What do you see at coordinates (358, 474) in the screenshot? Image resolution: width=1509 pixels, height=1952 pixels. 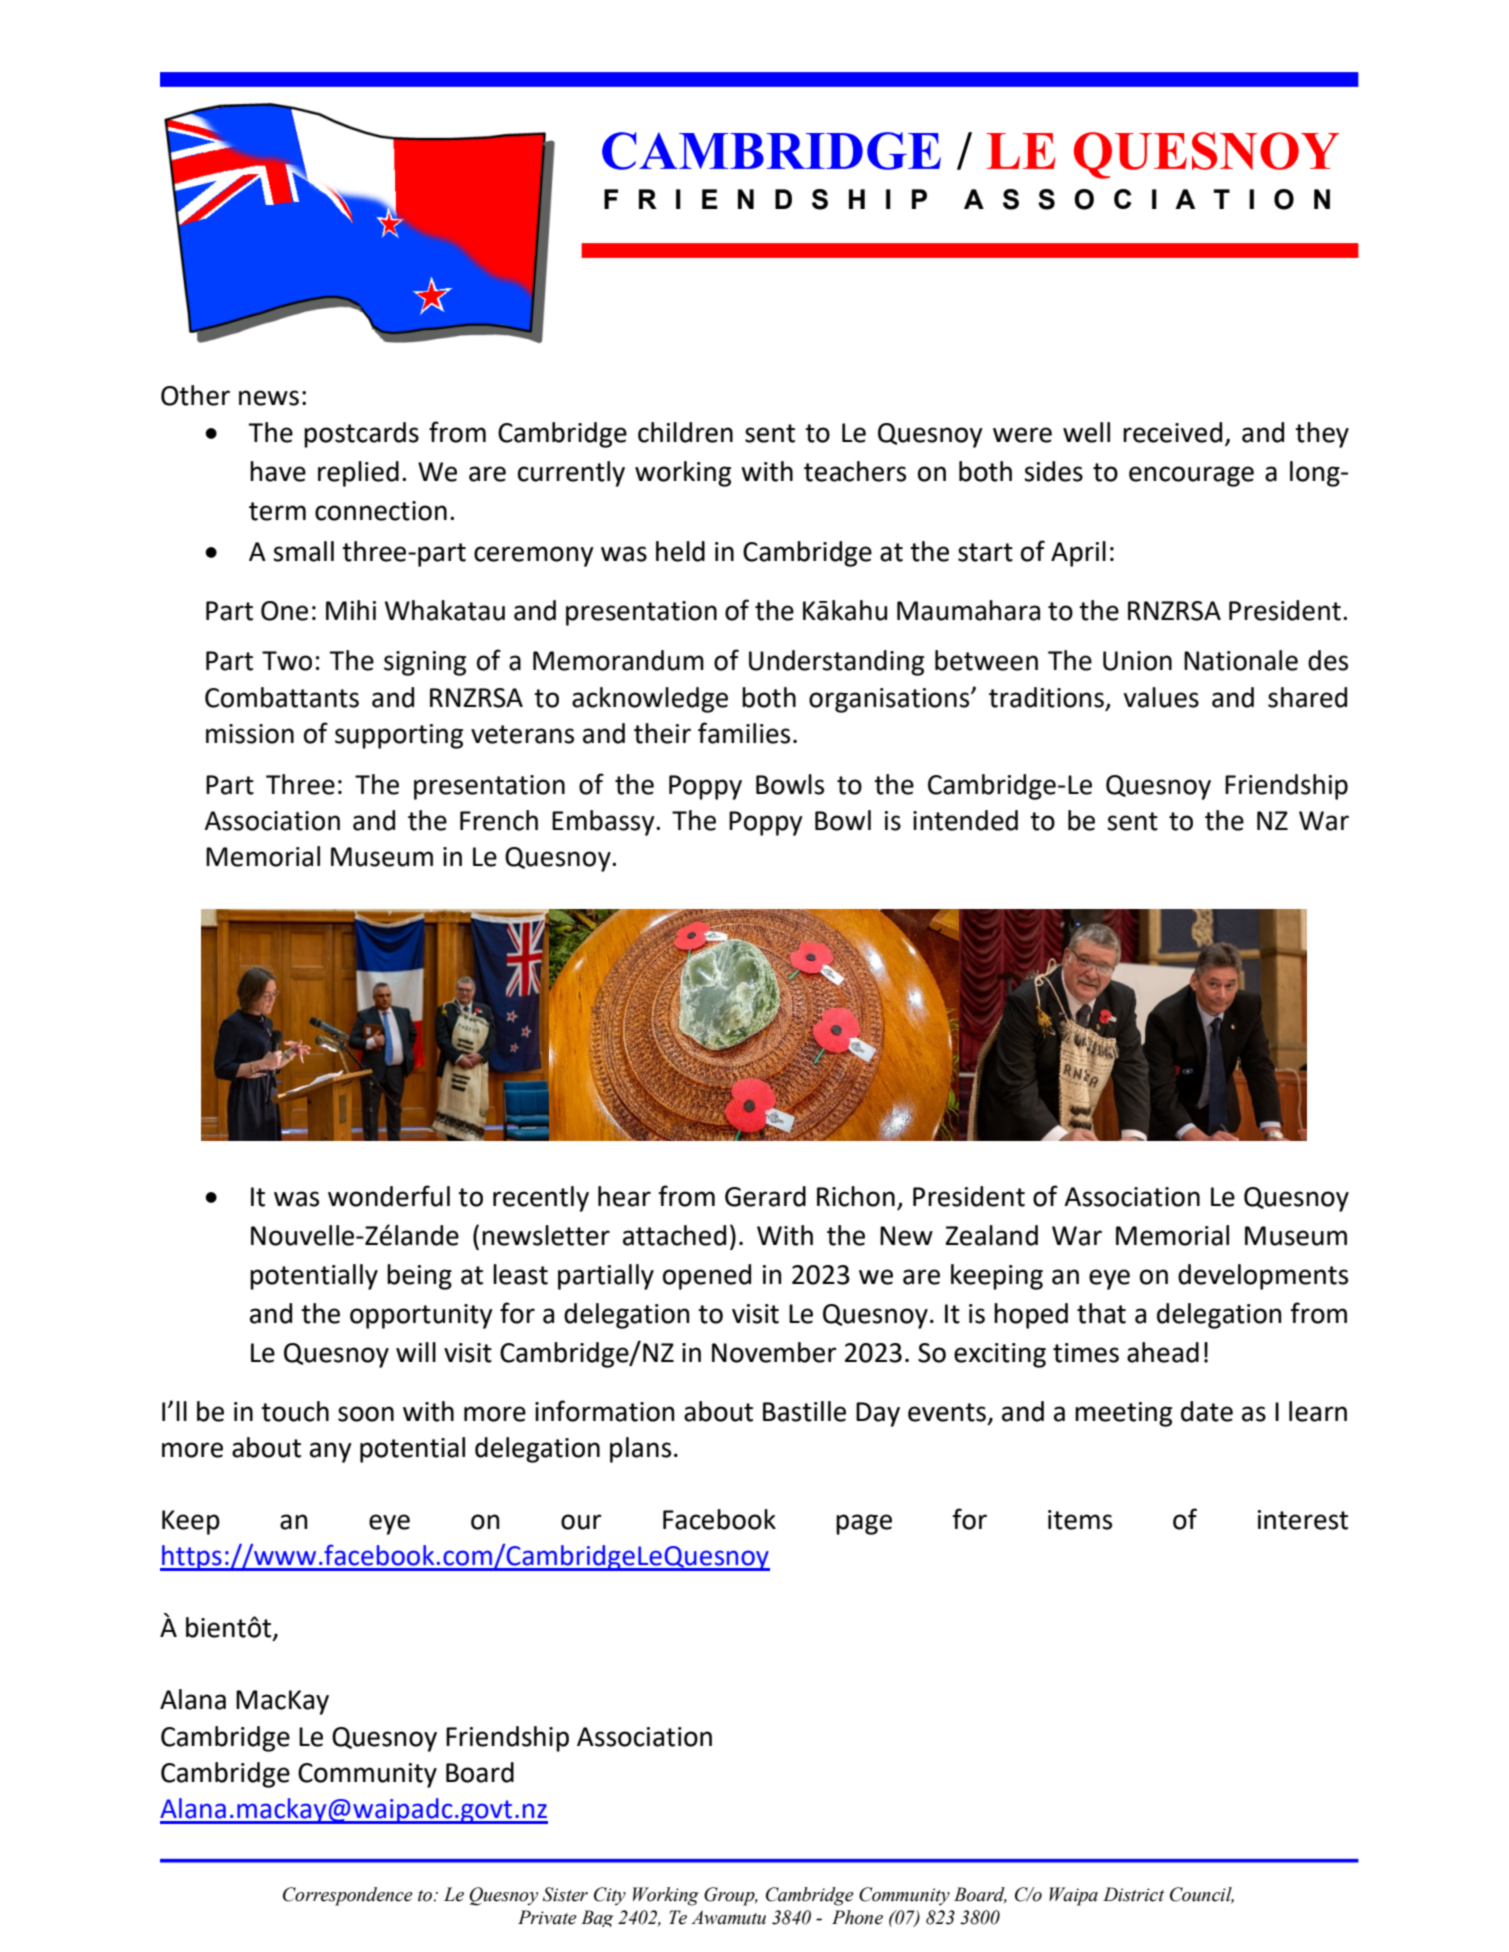 I see `replied` at bounding box center [358, 474].
